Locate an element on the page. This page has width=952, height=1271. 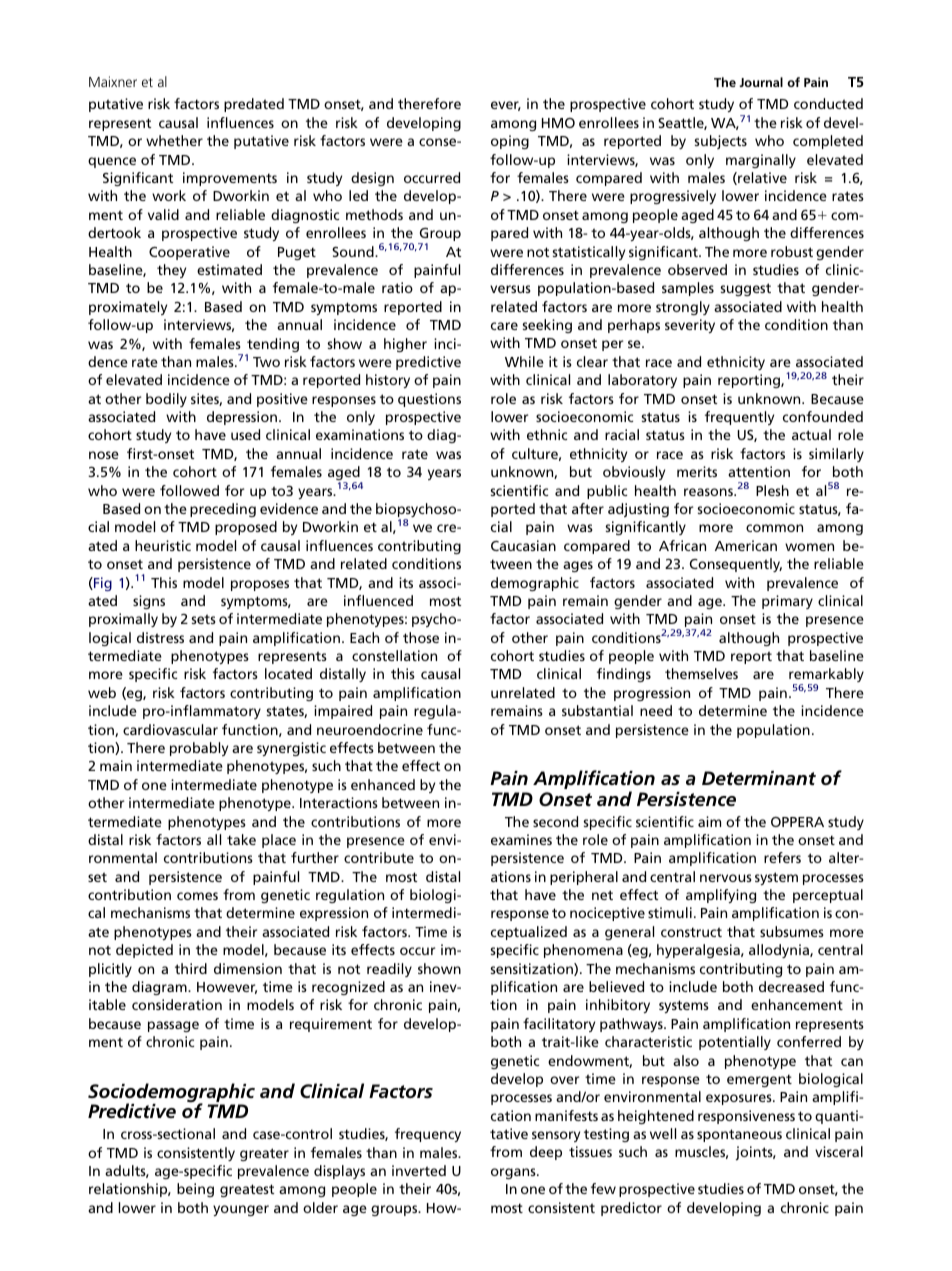
those is located at coordinates (421, 637).
